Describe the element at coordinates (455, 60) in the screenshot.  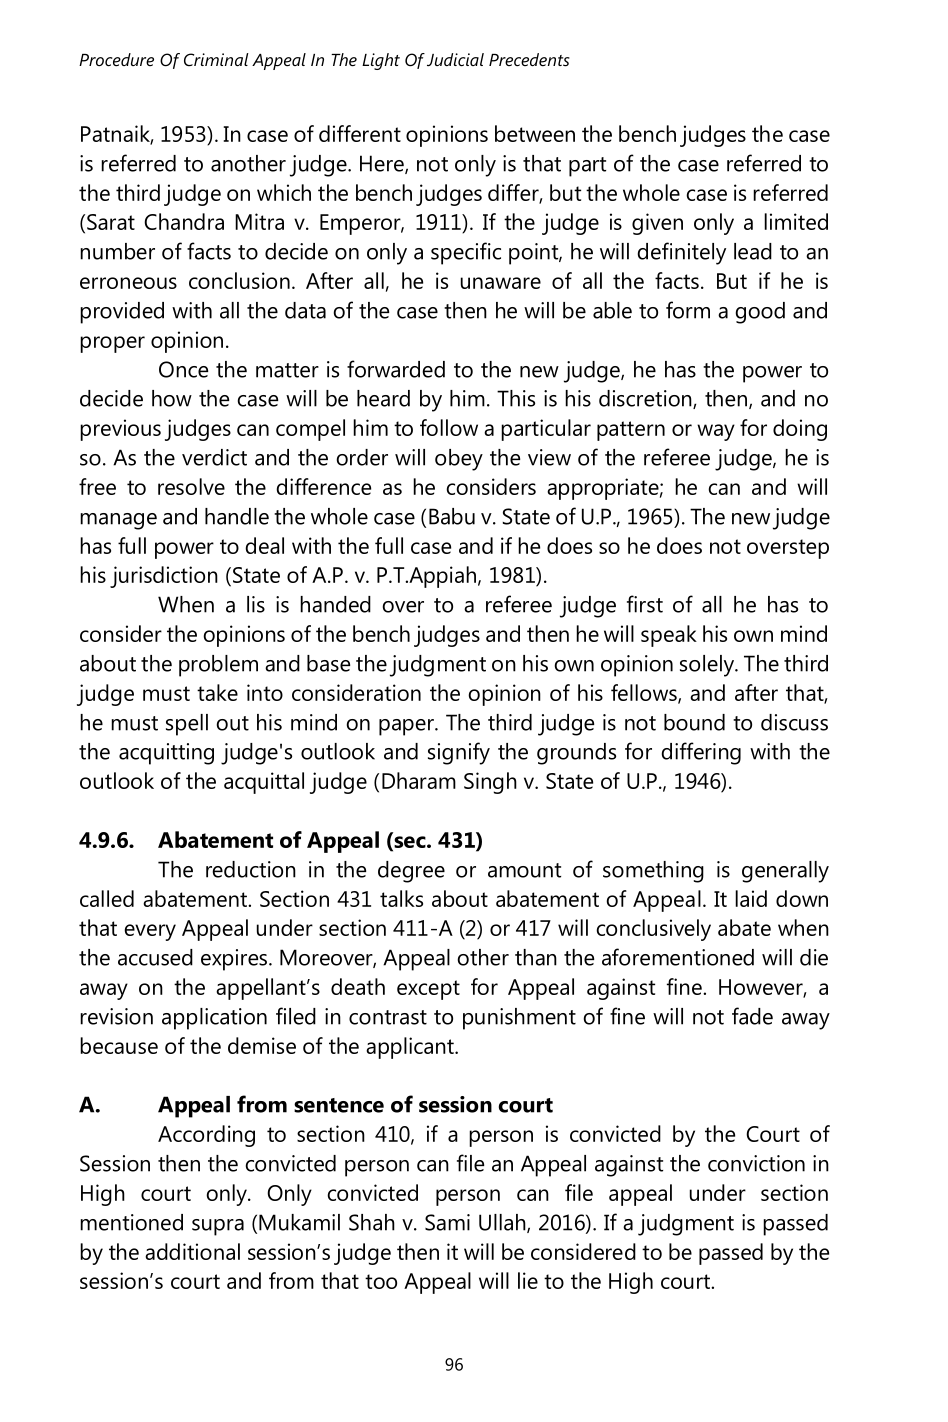
I see `Judicial` at that location.
